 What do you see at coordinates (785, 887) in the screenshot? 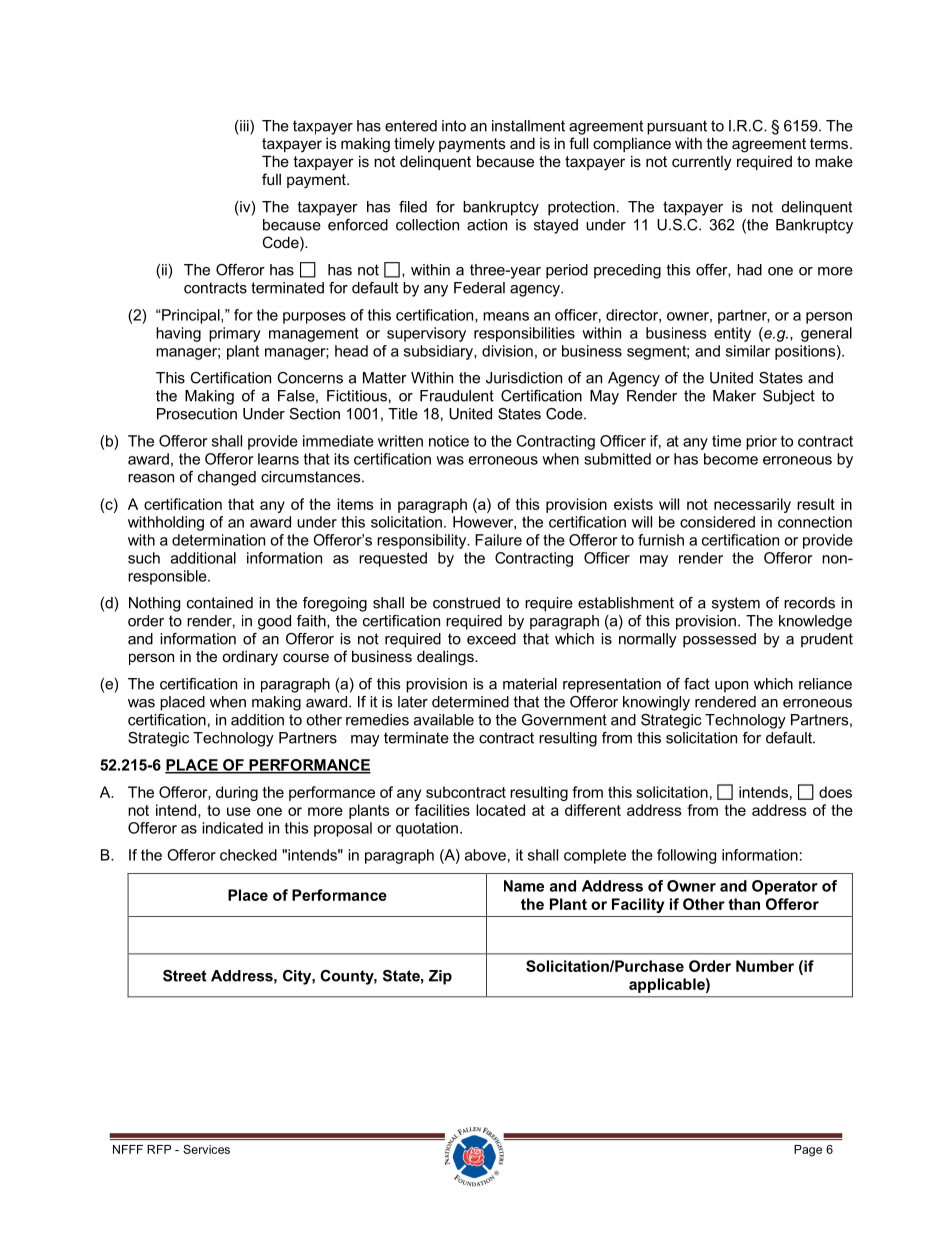
I see `Operator` at bounding box center [785, 887].
